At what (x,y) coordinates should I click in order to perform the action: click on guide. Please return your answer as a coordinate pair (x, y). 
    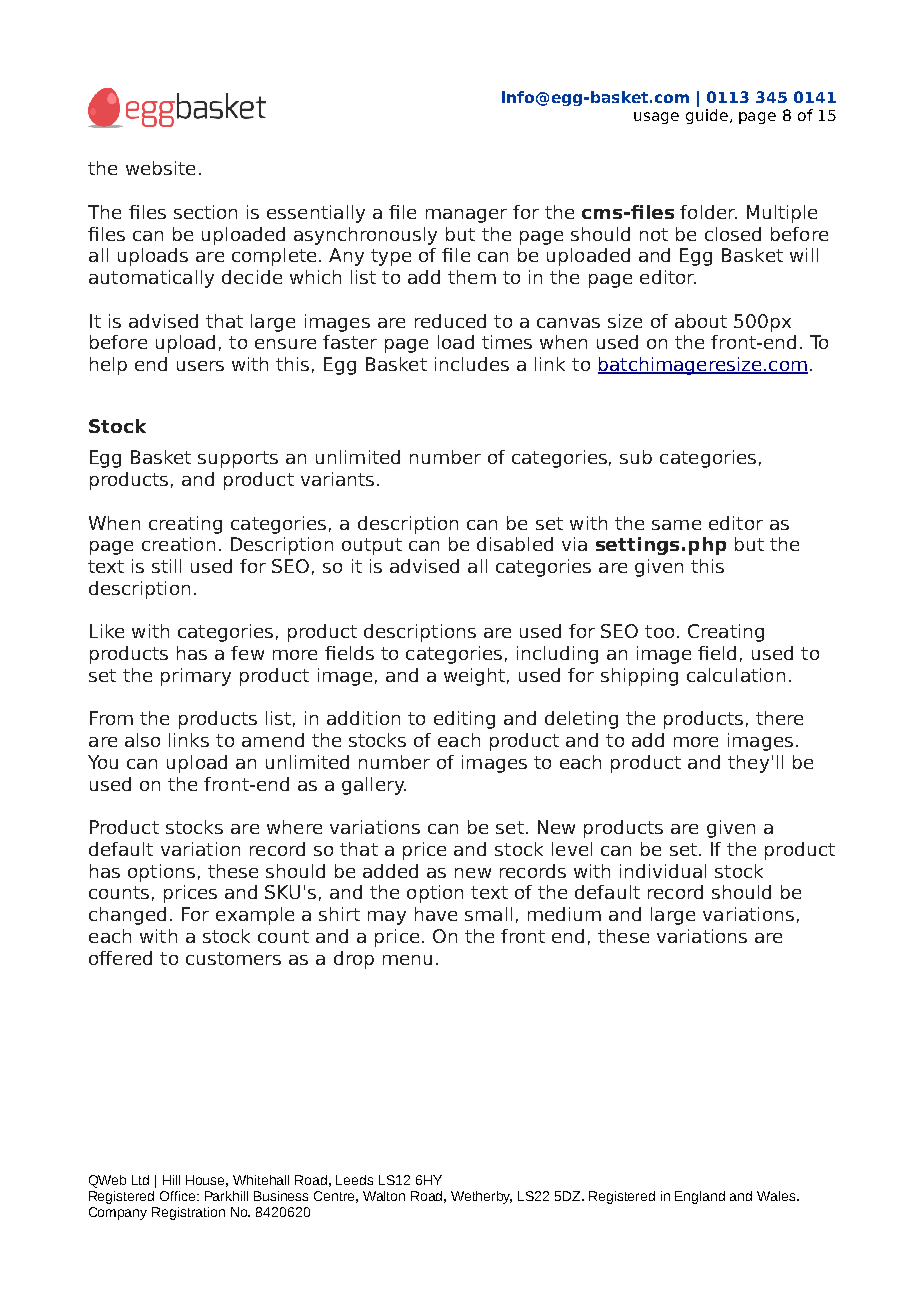
    Looking at the image, I should click on (707, 115).
